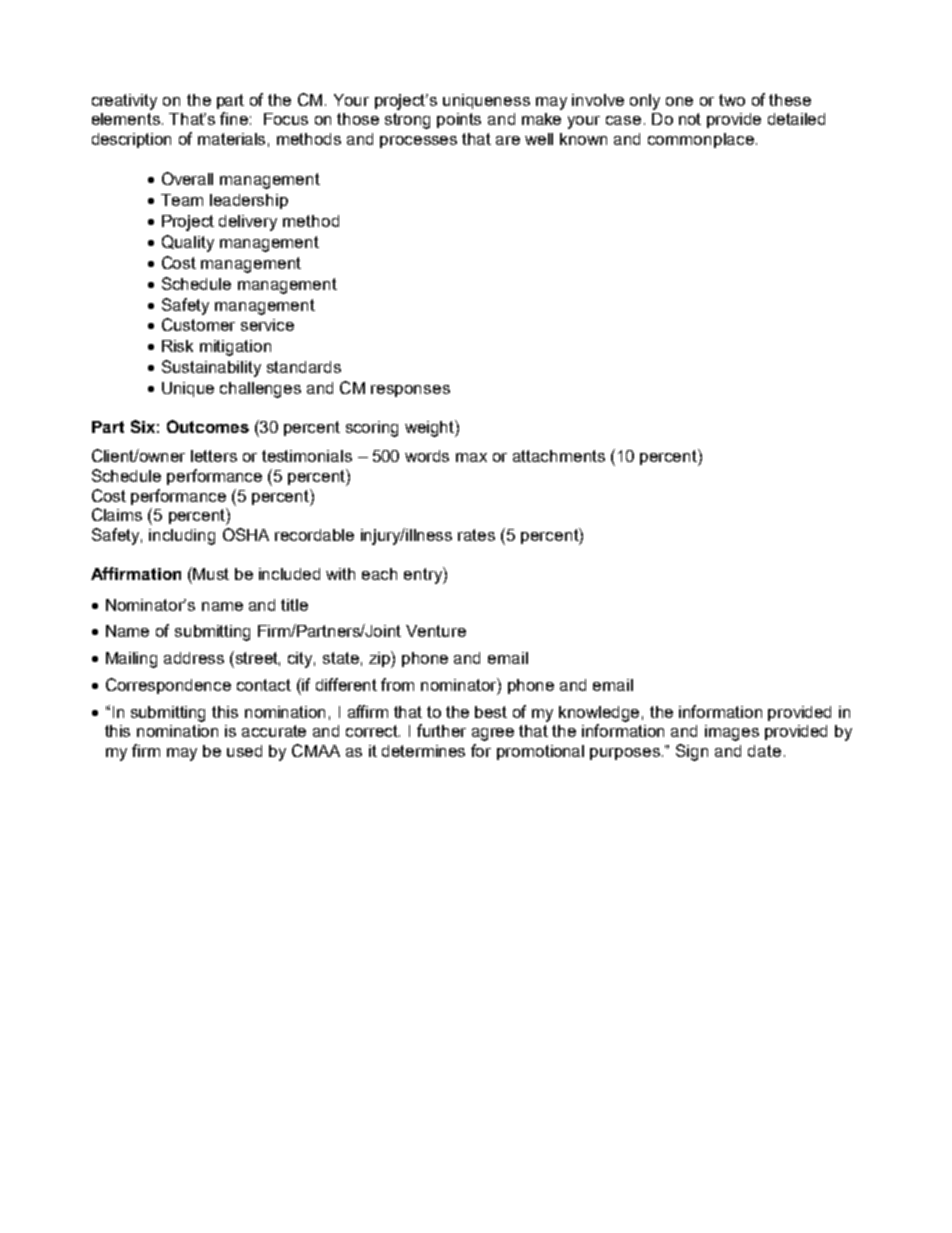 The height and width of the screenshot is (1233, 952). What do you see at coordinates (459, 120) in the screenshot?
I see `points` at bounding box center [459, 120].
